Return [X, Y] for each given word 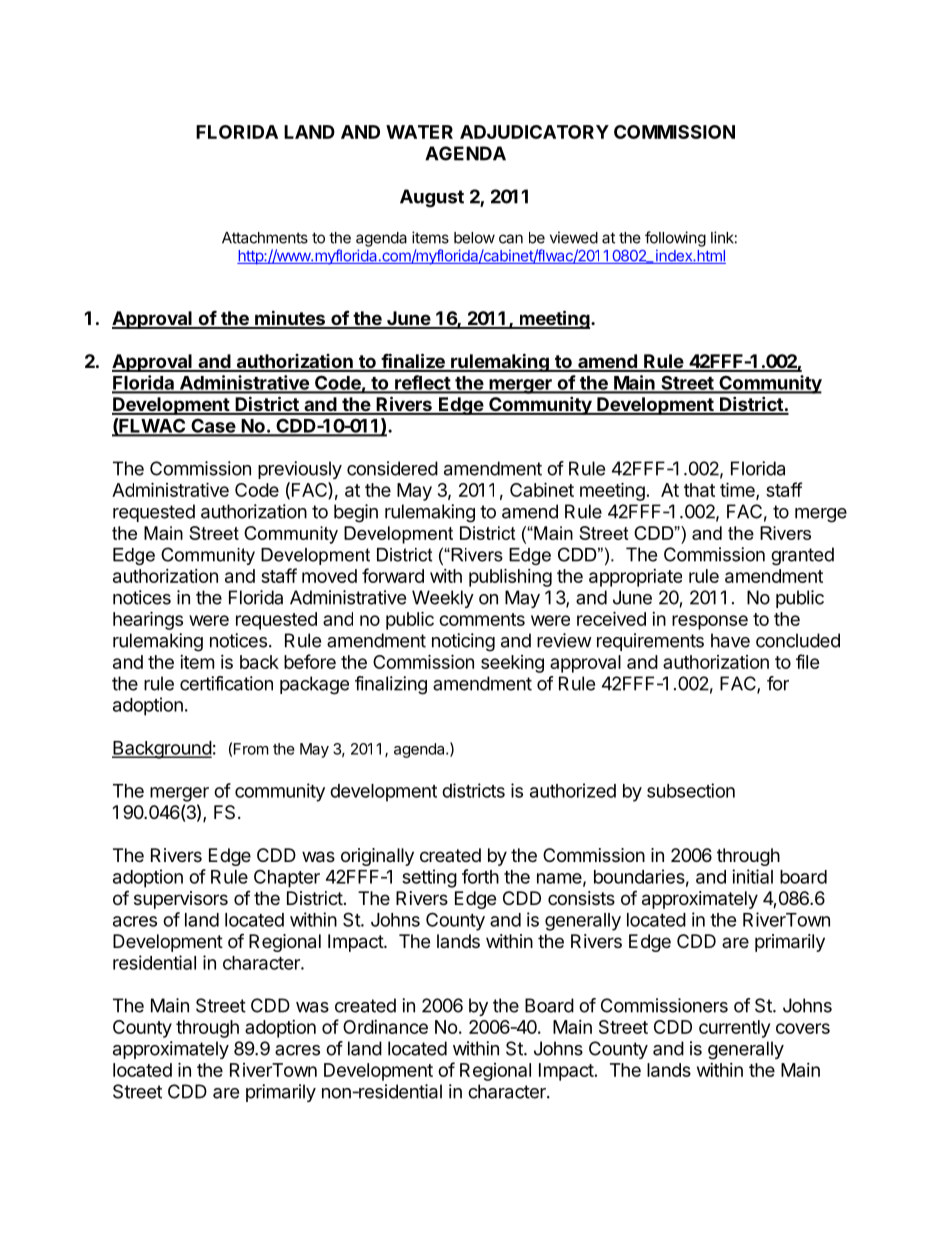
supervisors [181, 900]
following [675, 239]
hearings [148, 620]
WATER [419, 132]
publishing [510, 577]
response [710, 622]
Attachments [265, 238]
